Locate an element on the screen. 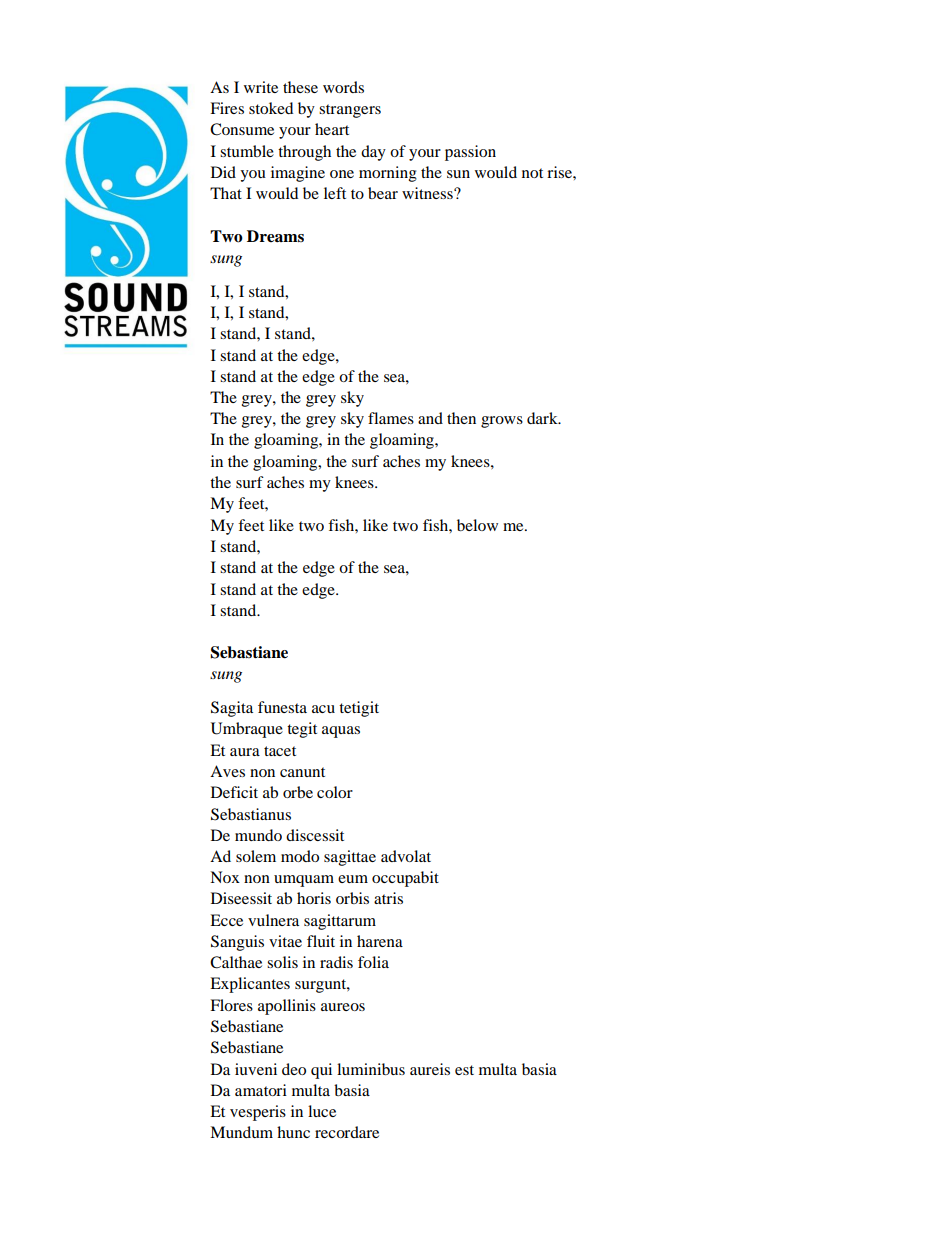 Image resolution: width=952 pixels, height=1233 pixels. stoked is located at coordinates (271, 108).
